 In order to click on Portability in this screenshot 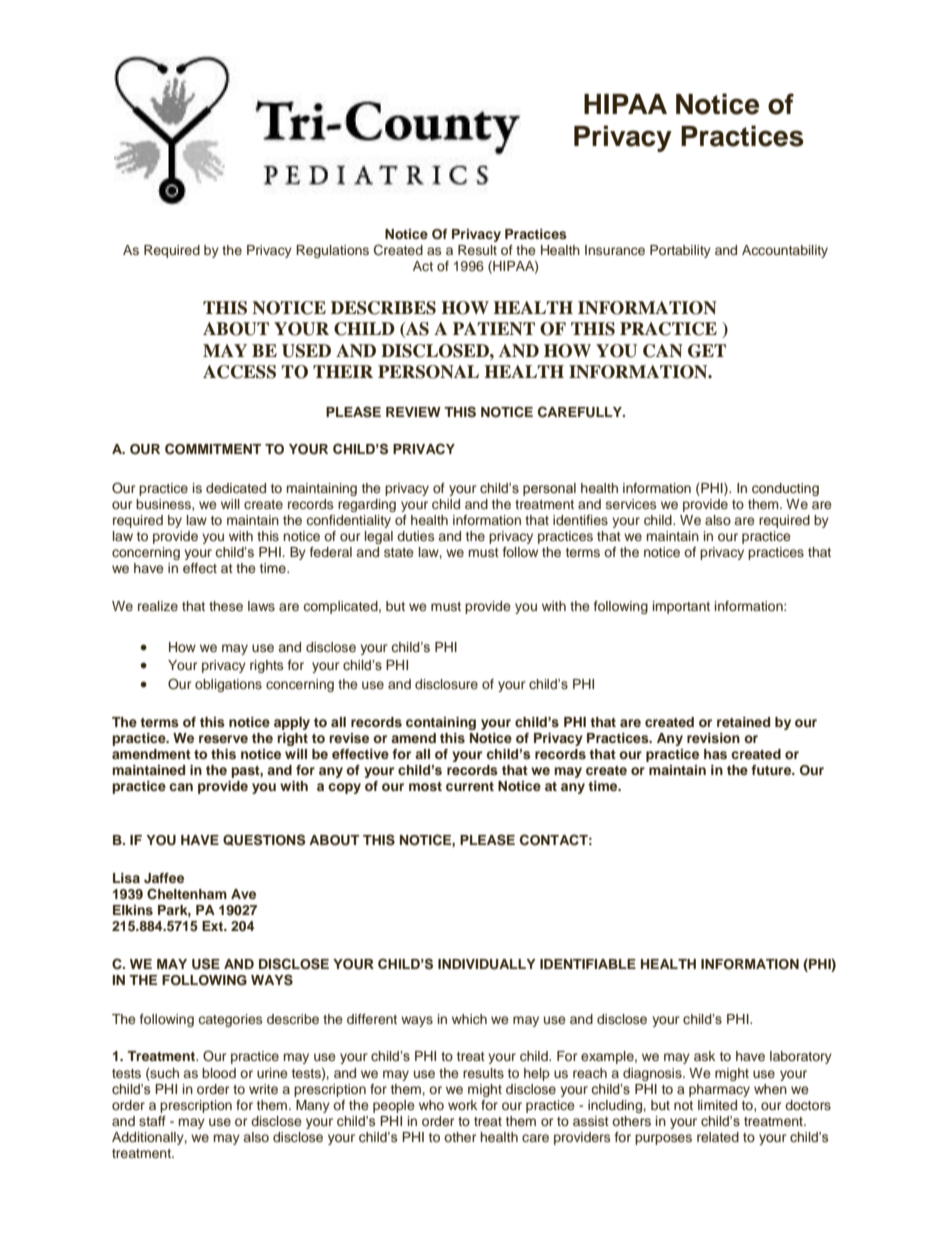, I will do `click(680, 251)`.
